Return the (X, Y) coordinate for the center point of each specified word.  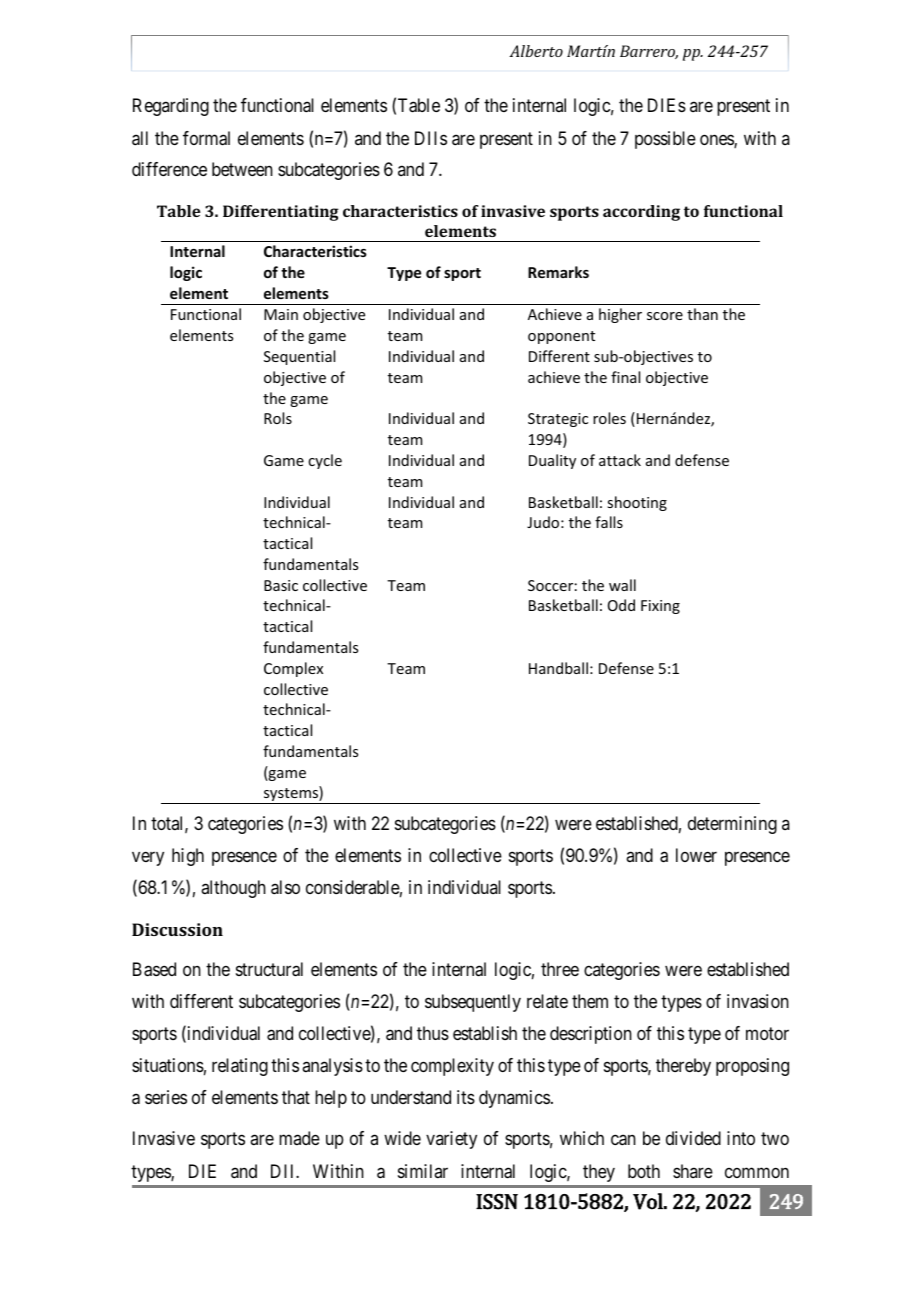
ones (717, 141)
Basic (281, 585)
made (299, 1138)
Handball (558, 668)
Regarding (171, 107)
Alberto (536, 51)
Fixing (660, 607)
